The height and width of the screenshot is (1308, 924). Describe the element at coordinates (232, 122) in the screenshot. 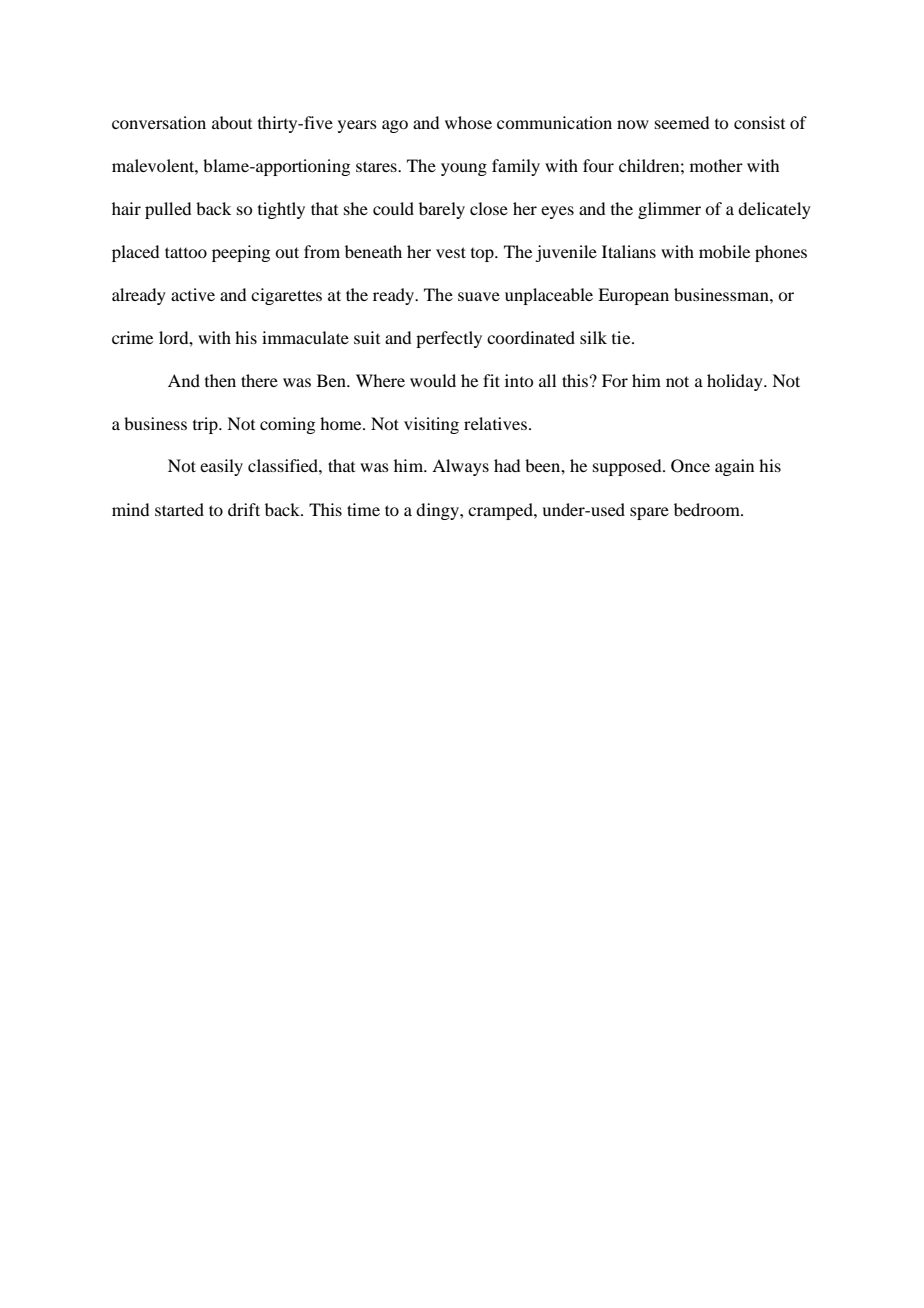

I see `about` at that location.
